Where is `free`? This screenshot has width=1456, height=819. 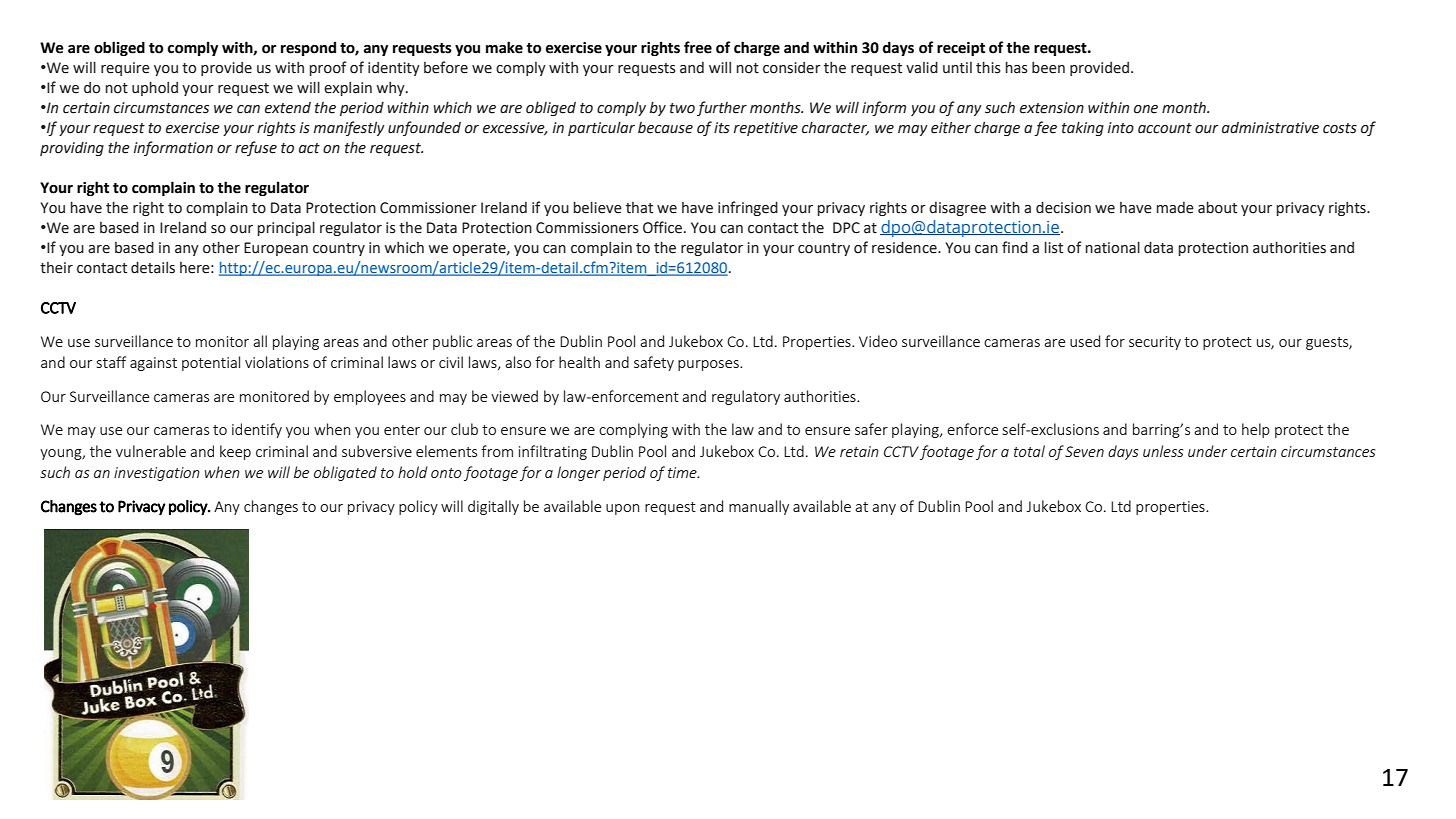 free is located at coordinates (698, 47).
